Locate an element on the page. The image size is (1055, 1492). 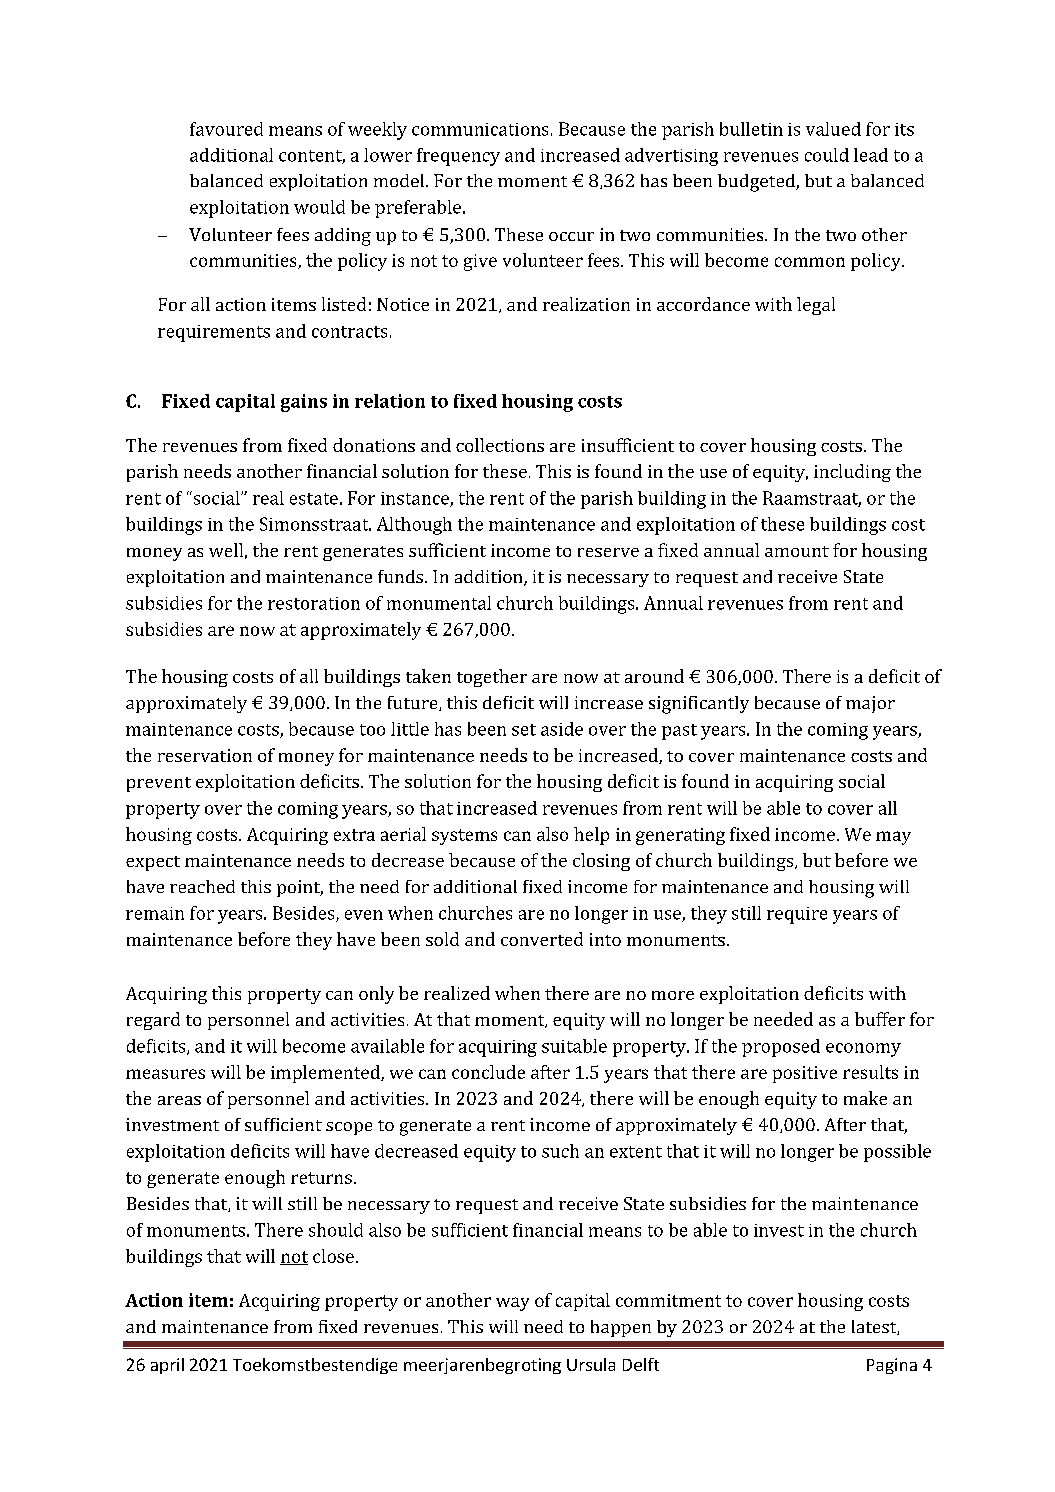
reached is located at coordinates (202, 886).
